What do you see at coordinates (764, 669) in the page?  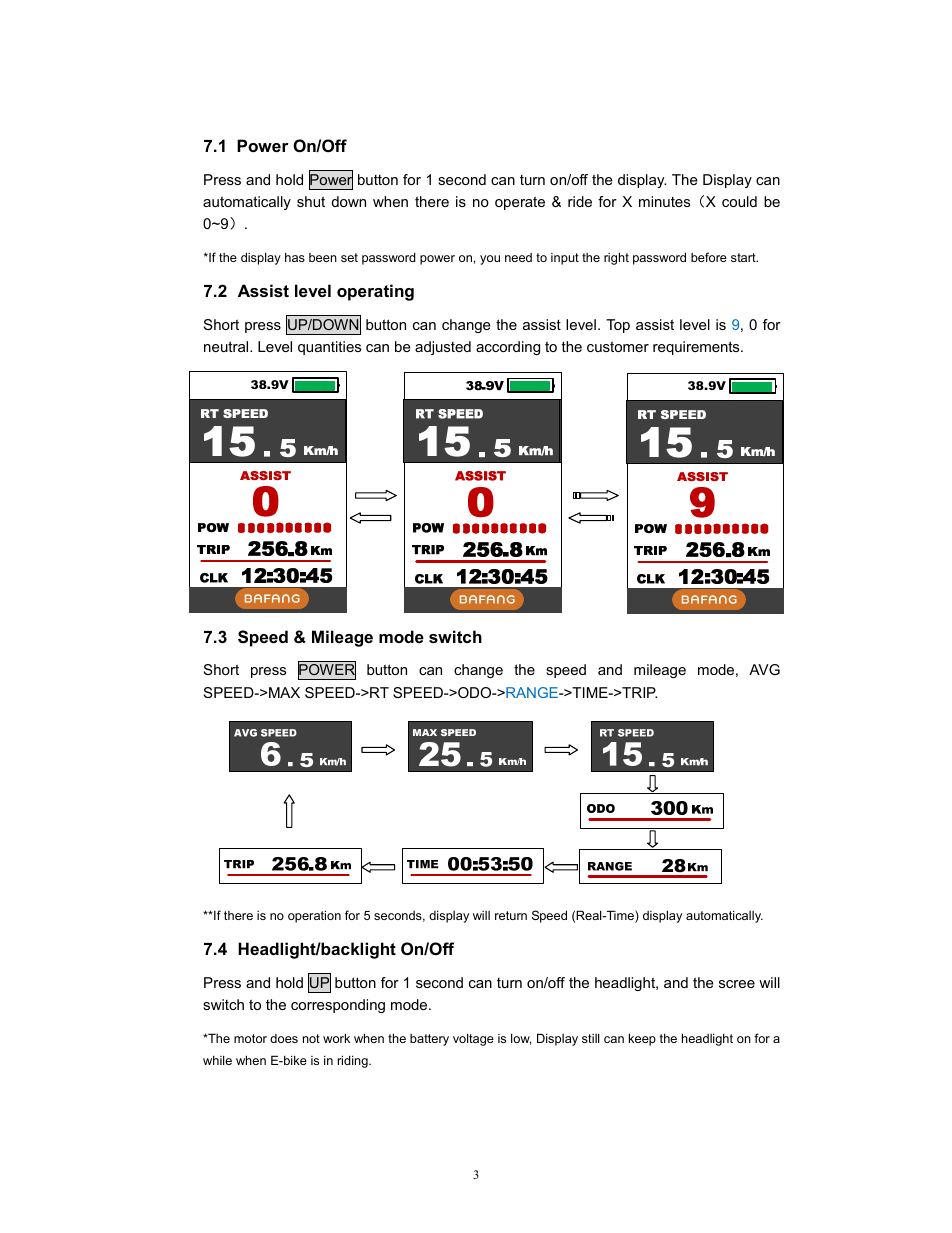 I see `AVG` at bounding box center [764, 669].
